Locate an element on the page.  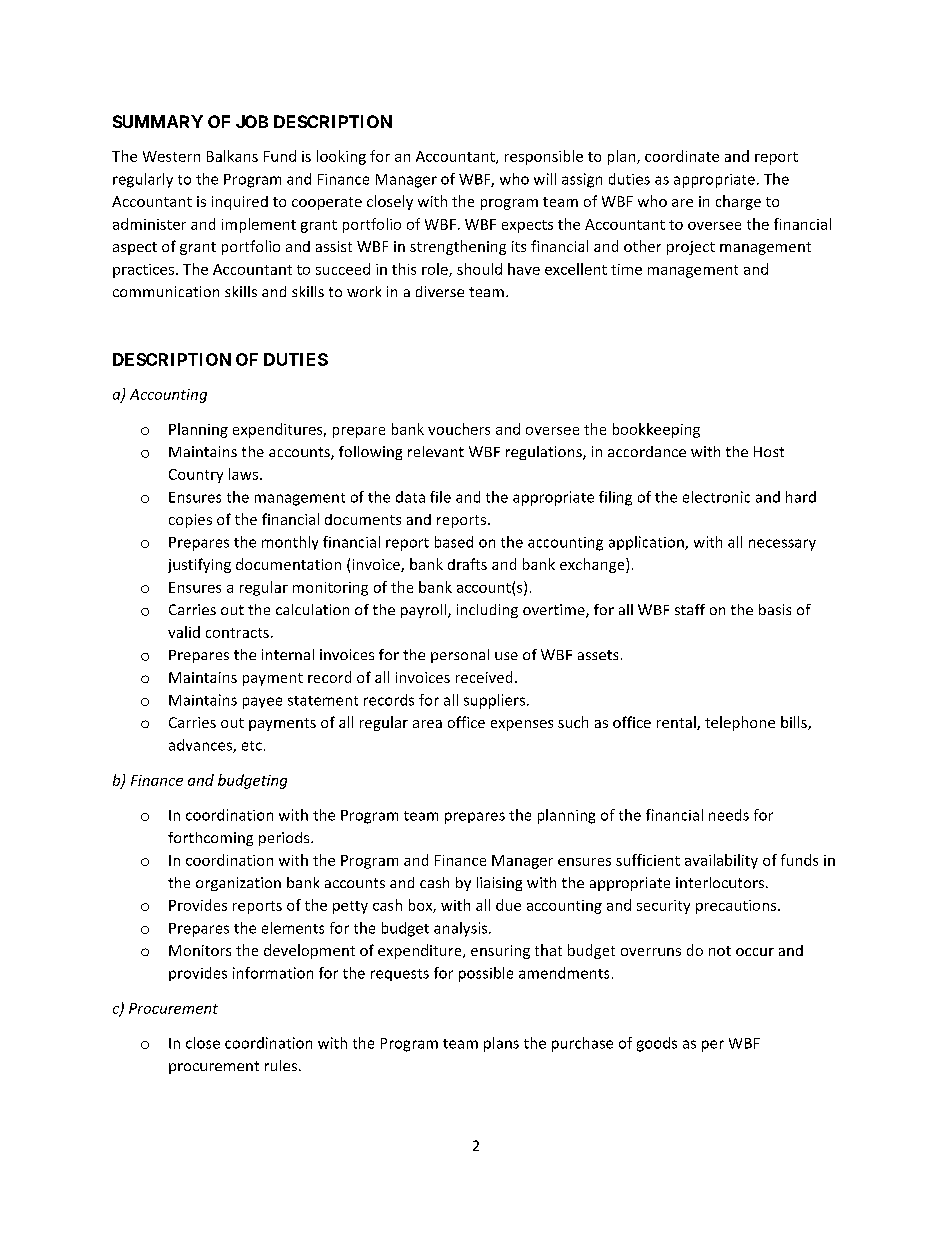
staff is located at coordinates (690, 609).
